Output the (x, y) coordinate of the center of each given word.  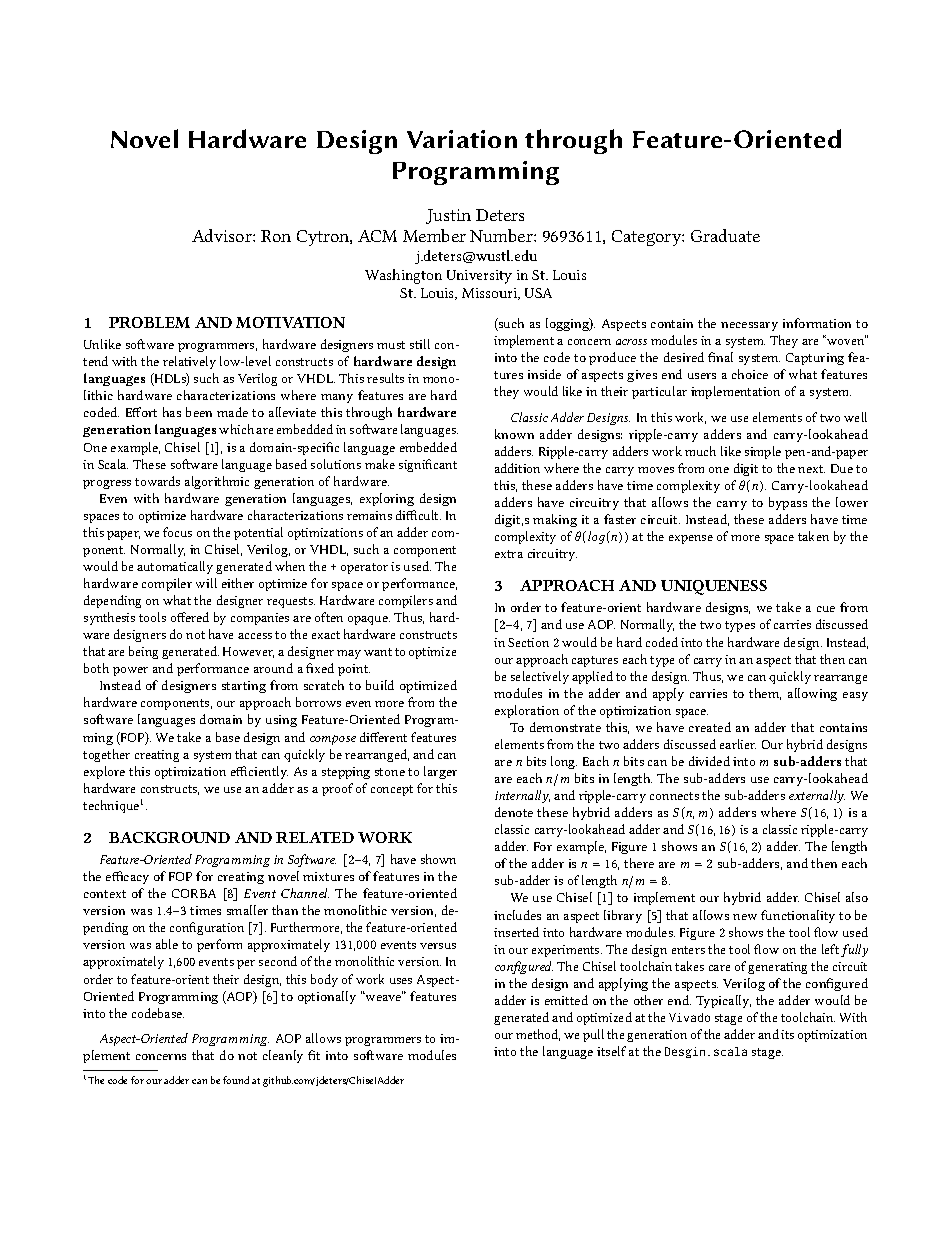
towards (157, 481)
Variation (462, 139)
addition (517, 468)
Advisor (223, 235)
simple (763, 452)
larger (440, 772)
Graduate (725, 235)
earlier (738, 744)
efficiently (259, 772)
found (236, 1080)
